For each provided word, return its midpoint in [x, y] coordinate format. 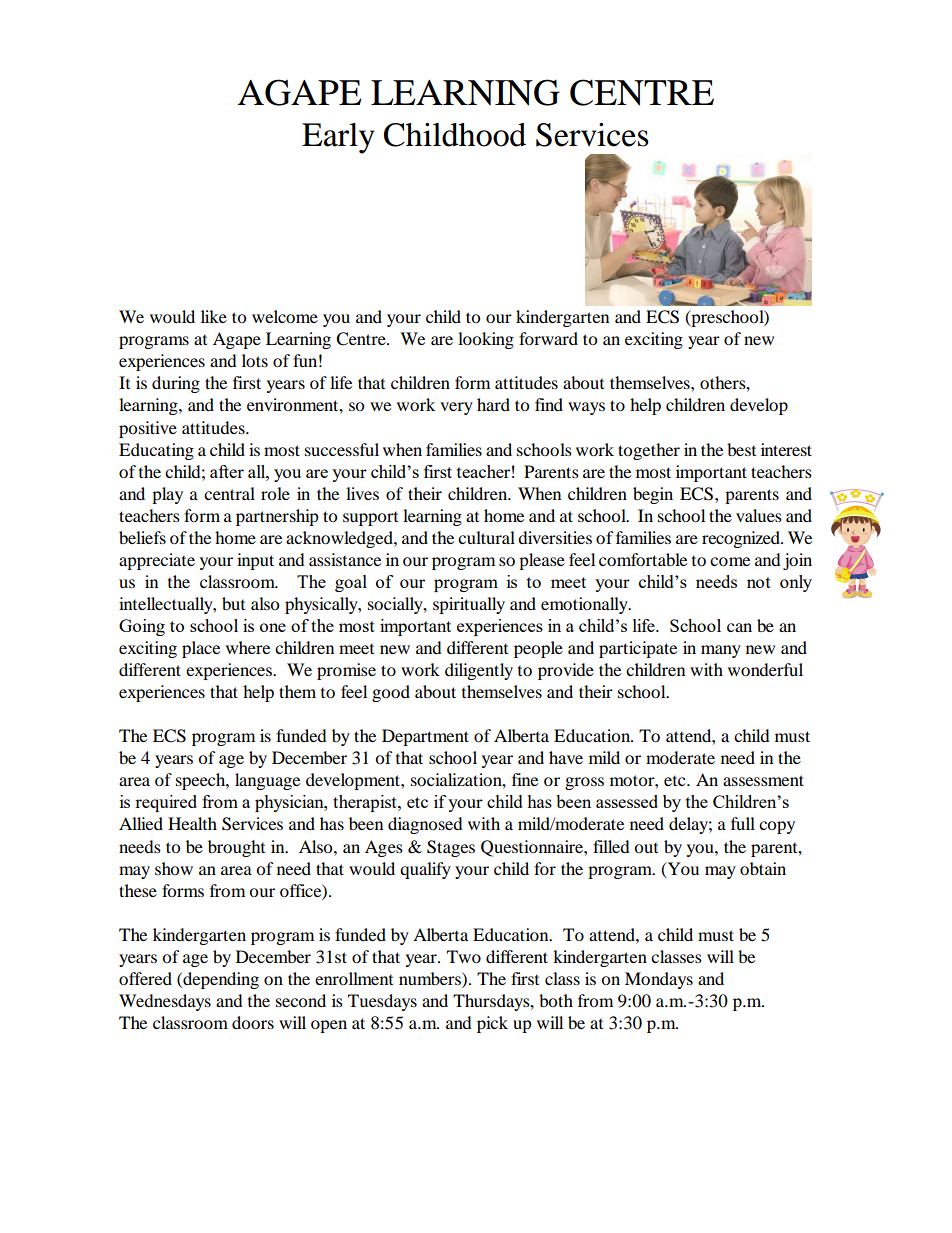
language [267, 781]
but [233, 603]
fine [525, 779]
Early [338, 138]
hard [493, 404]
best [741, 449]
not [759, 582]
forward [548, 338]
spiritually [469, 605]
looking [486, 340]
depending [220, 980]
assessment [763, 780]
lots [255, 360]
